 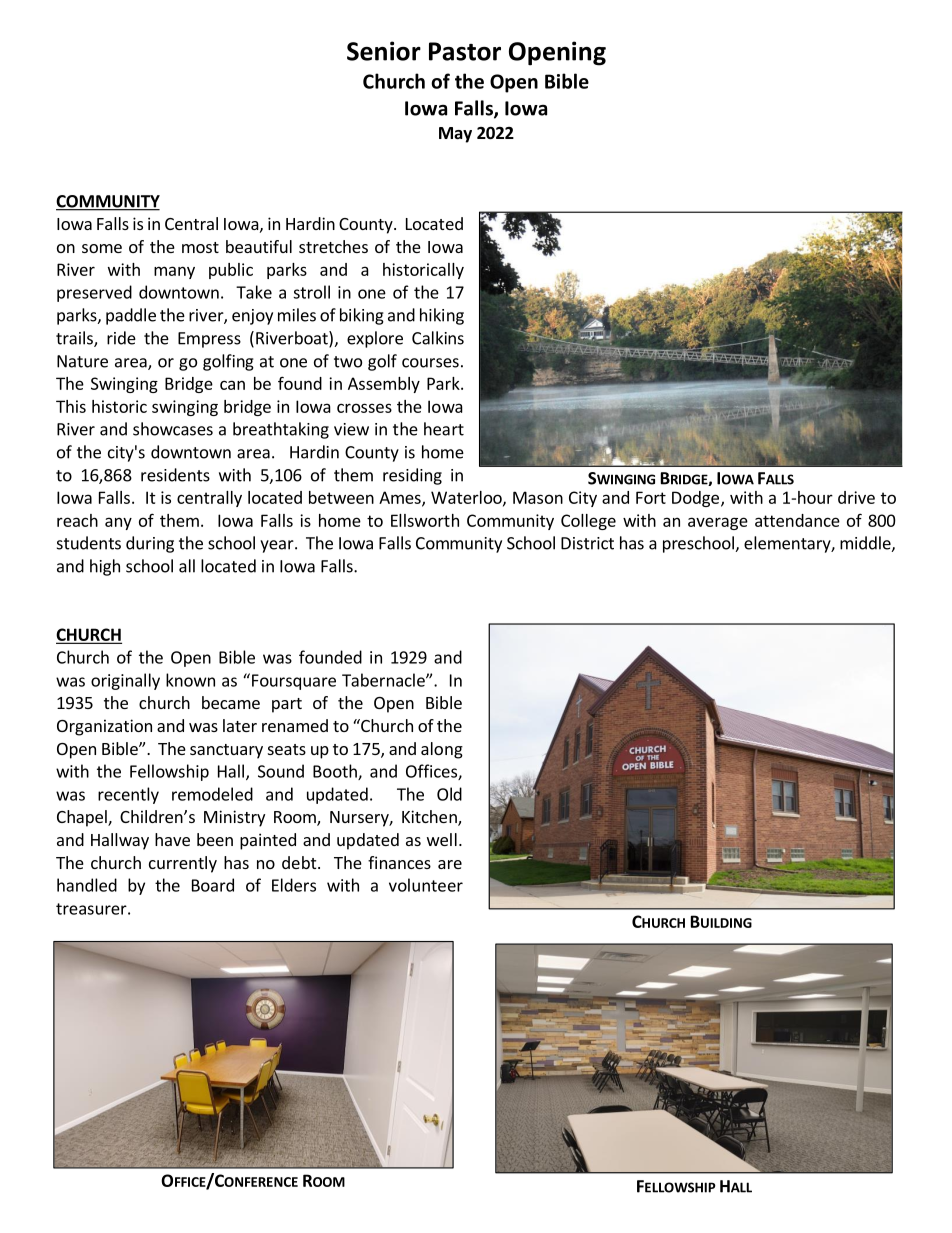 I want to click on well, so click(x=442, y=839).
